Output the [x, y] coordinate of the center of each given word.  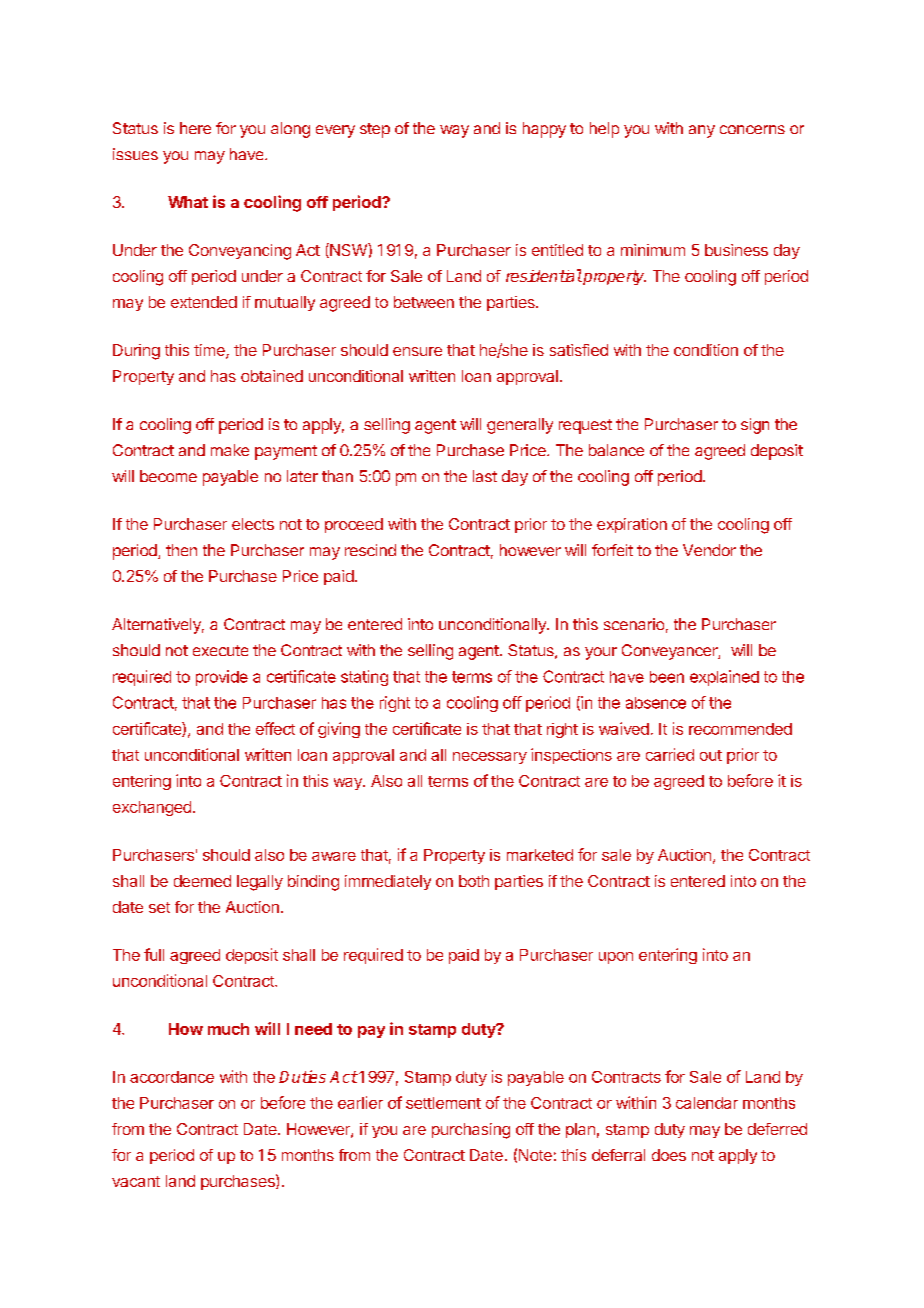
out [711, 755]
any [702, 131]
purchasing [471, 1131]
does [669, 1155]
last [485, 476]
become [168, 476]
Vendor [709, 550]
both [474, 881]
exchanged [152, 808]
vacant [136, 1181]
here [195, 128]
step [375, 130]
